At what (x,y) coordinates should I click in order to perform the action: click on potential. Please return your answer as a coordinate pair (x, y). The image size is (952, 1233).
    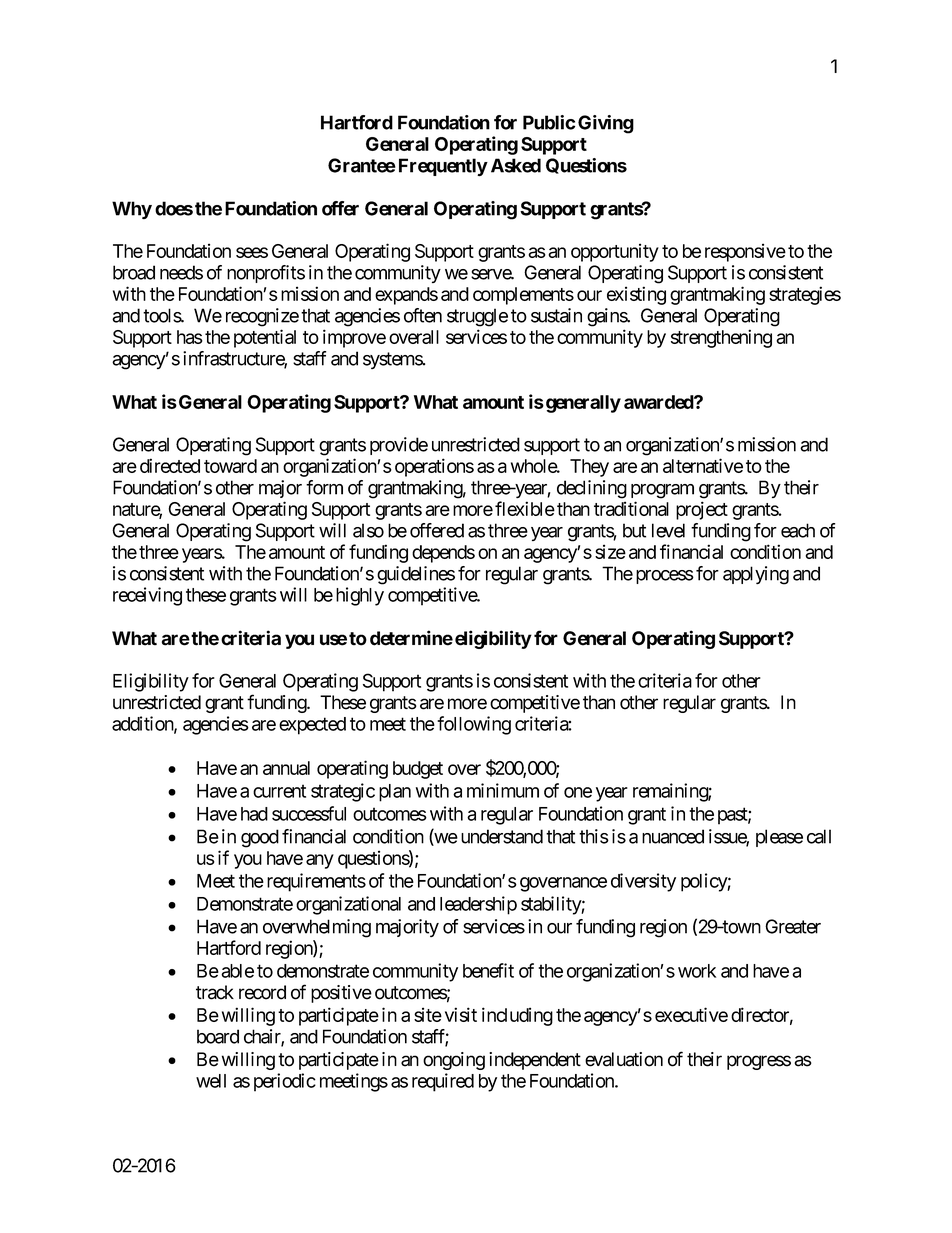
    Looking at the image, I should click on (265, 338).
